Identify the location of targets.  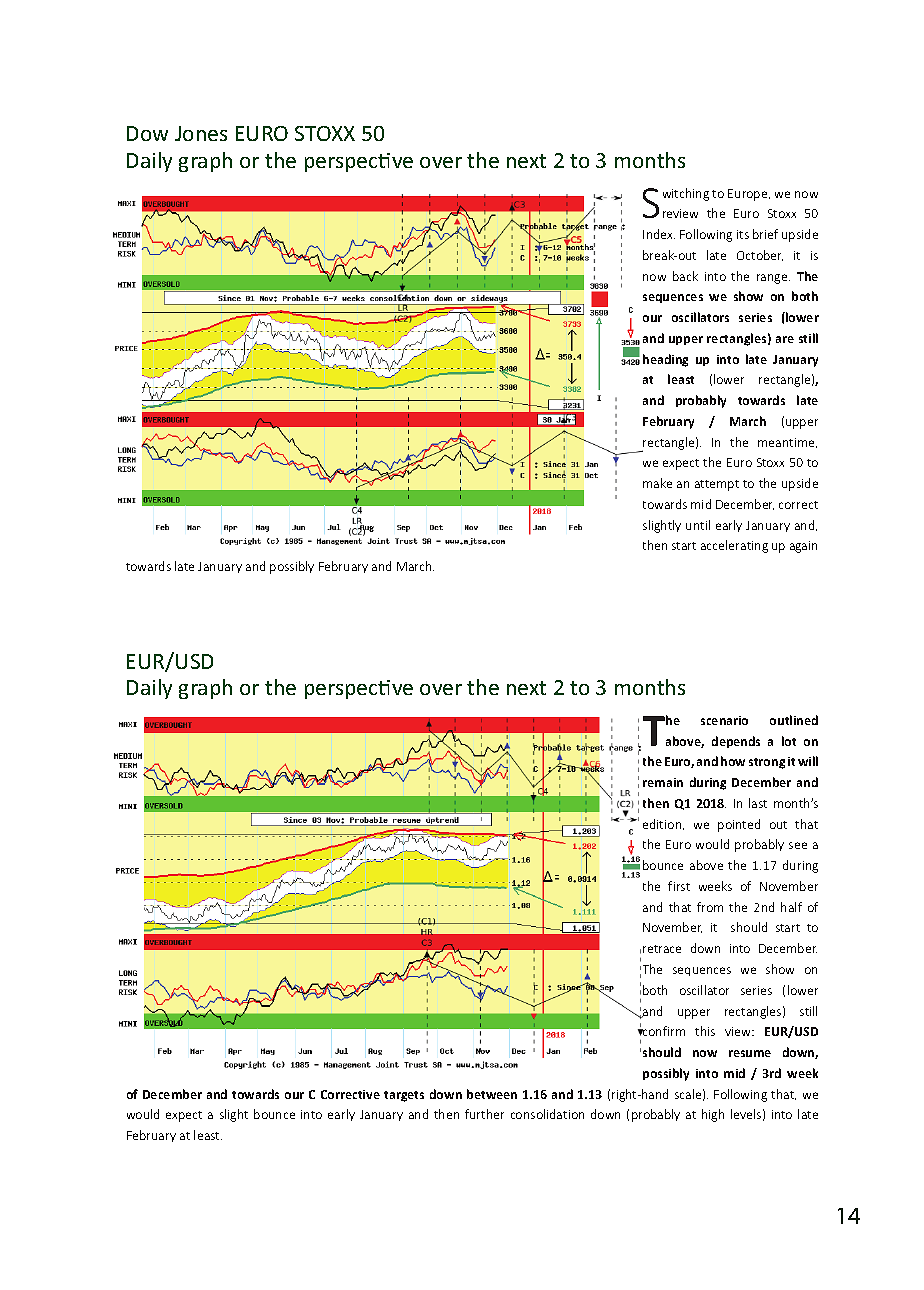
(404, 1096).
